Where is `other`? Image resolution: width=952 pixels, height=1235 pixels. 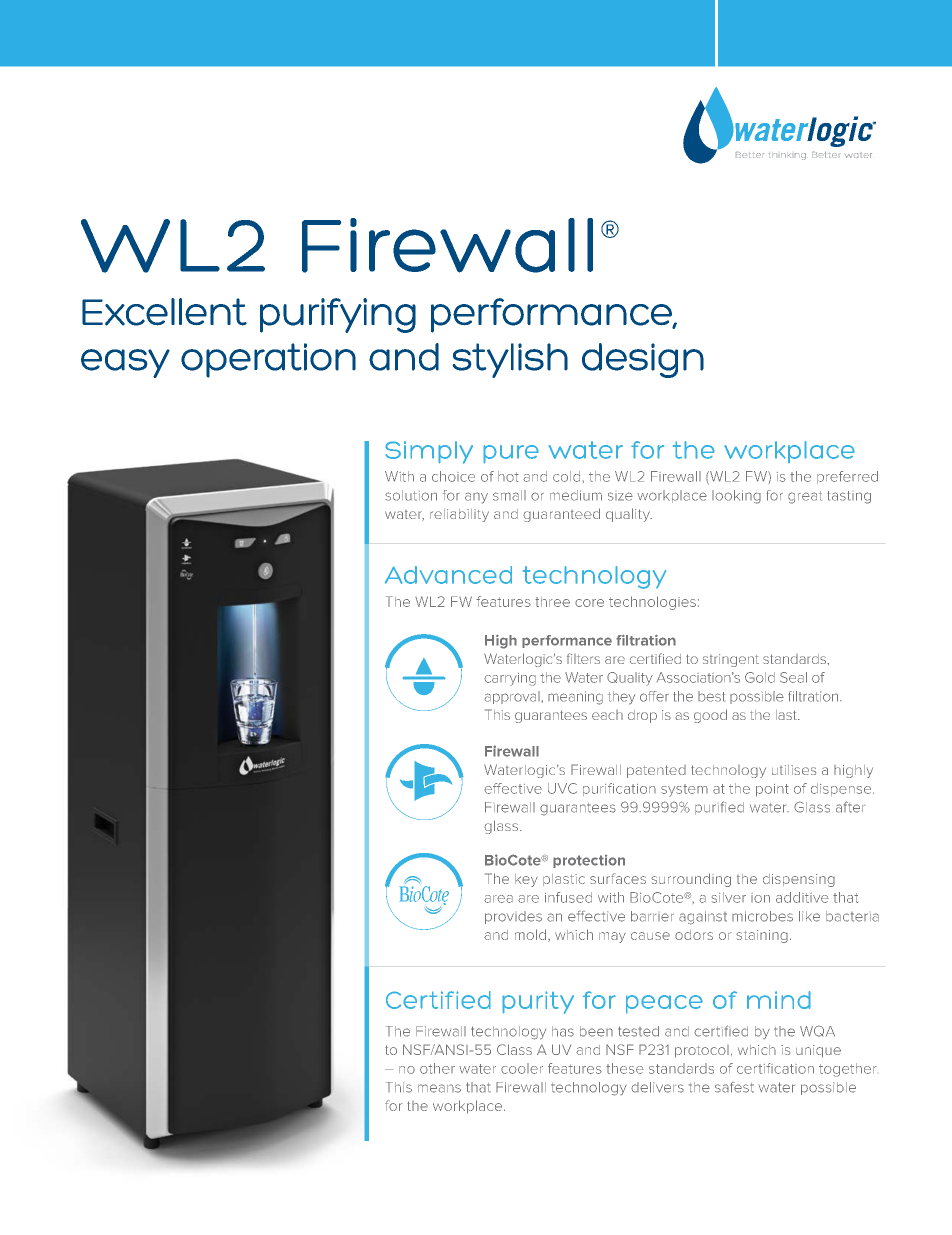 other is located at coordinates (437, 1068).
